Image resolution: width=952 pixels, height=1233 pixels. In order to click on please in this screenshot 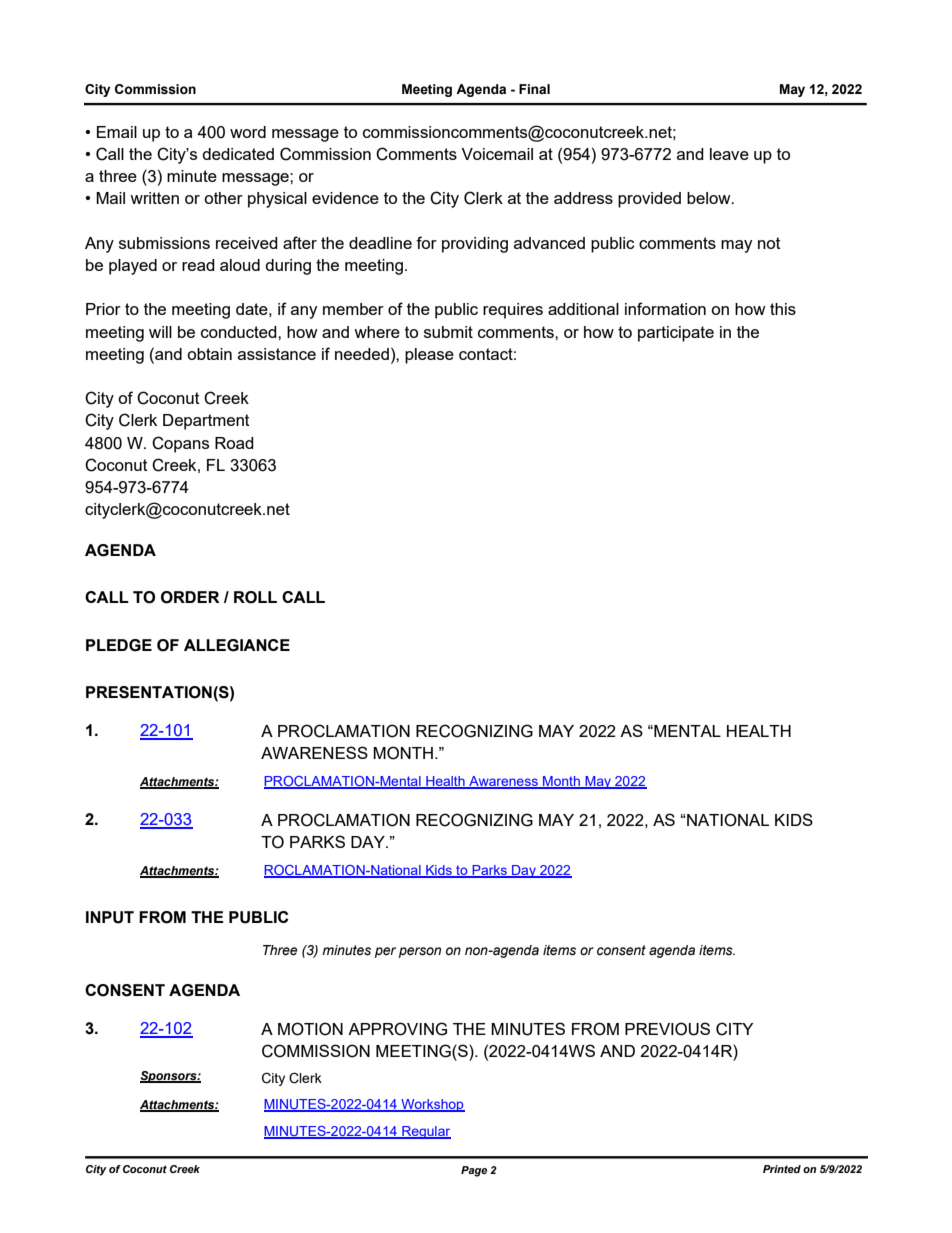, I will do `click(429, 356)`.
